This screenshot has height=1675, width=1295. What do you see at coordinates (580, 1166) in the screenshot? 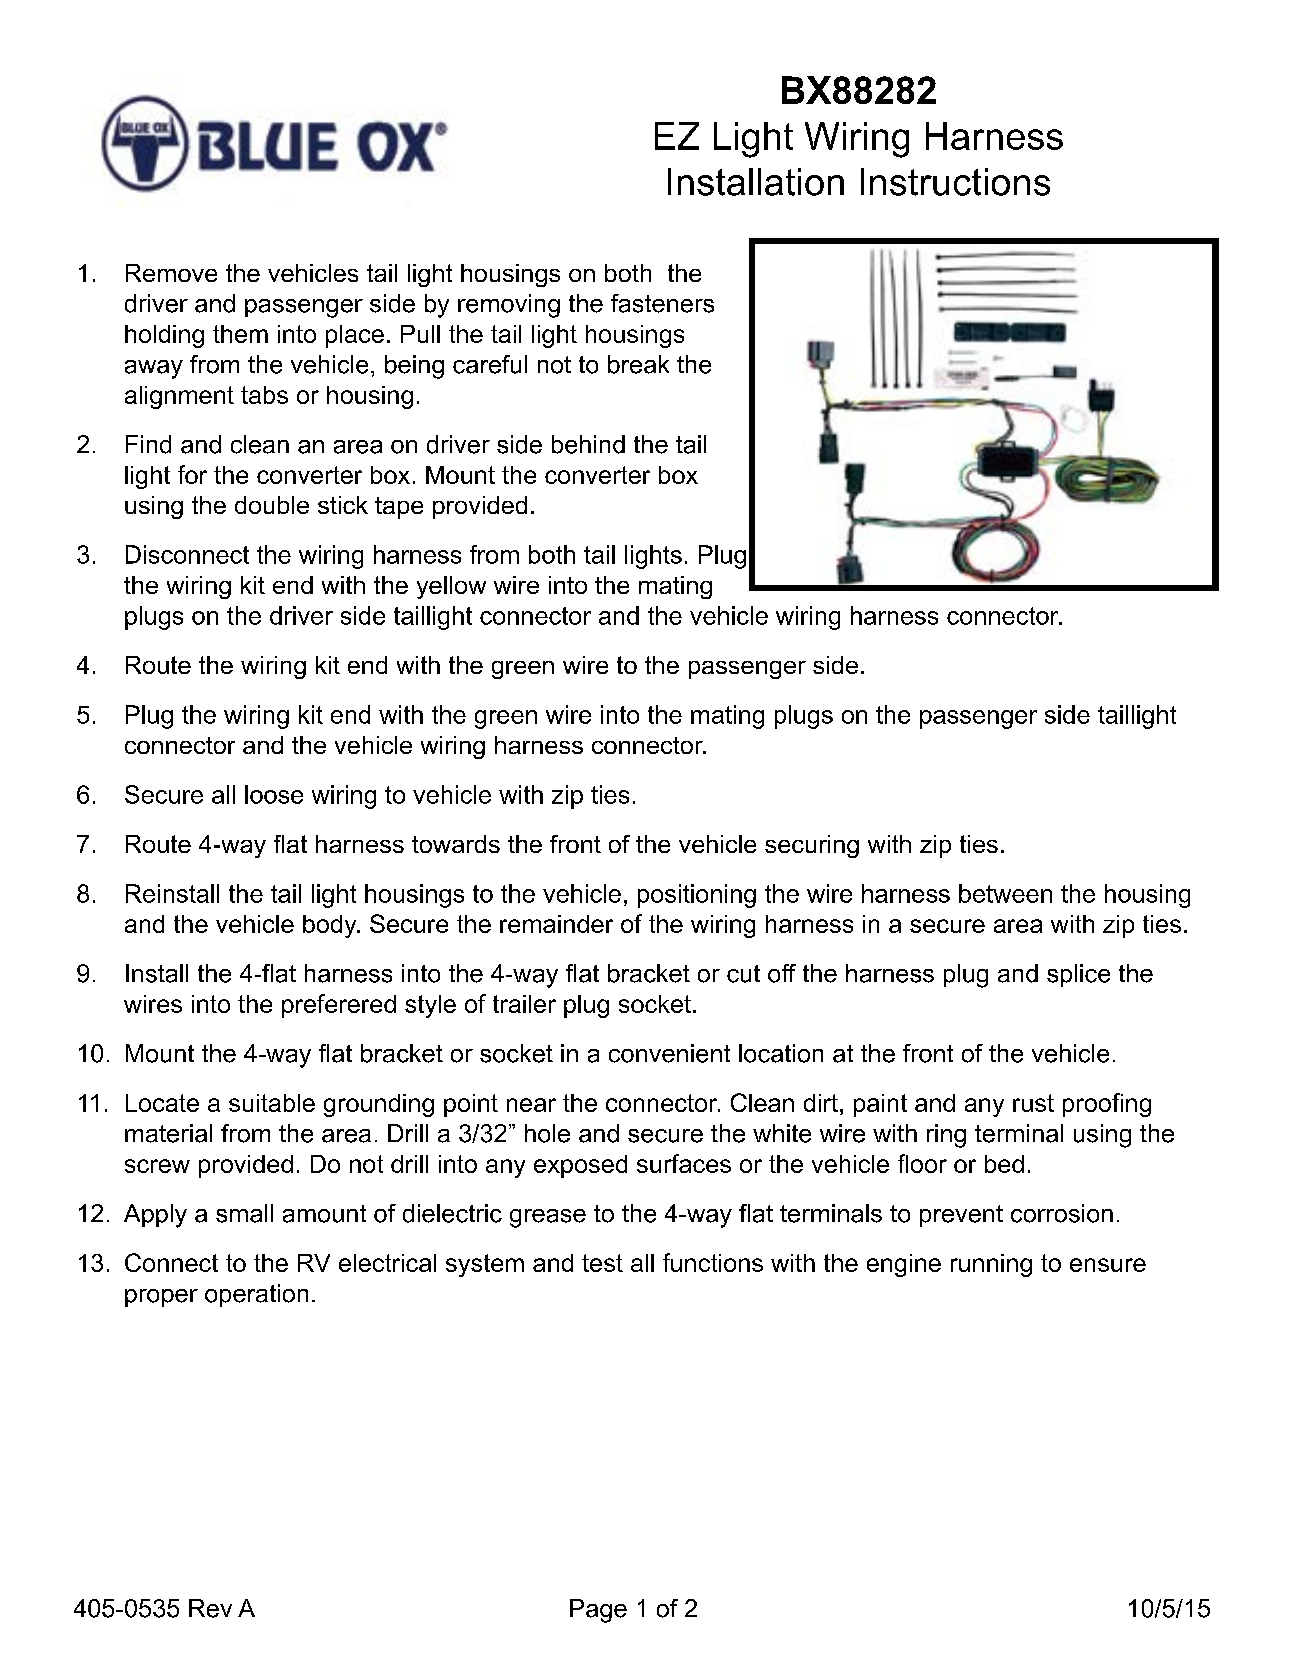
I see `exposed` at bounding box center [580, 1166].
